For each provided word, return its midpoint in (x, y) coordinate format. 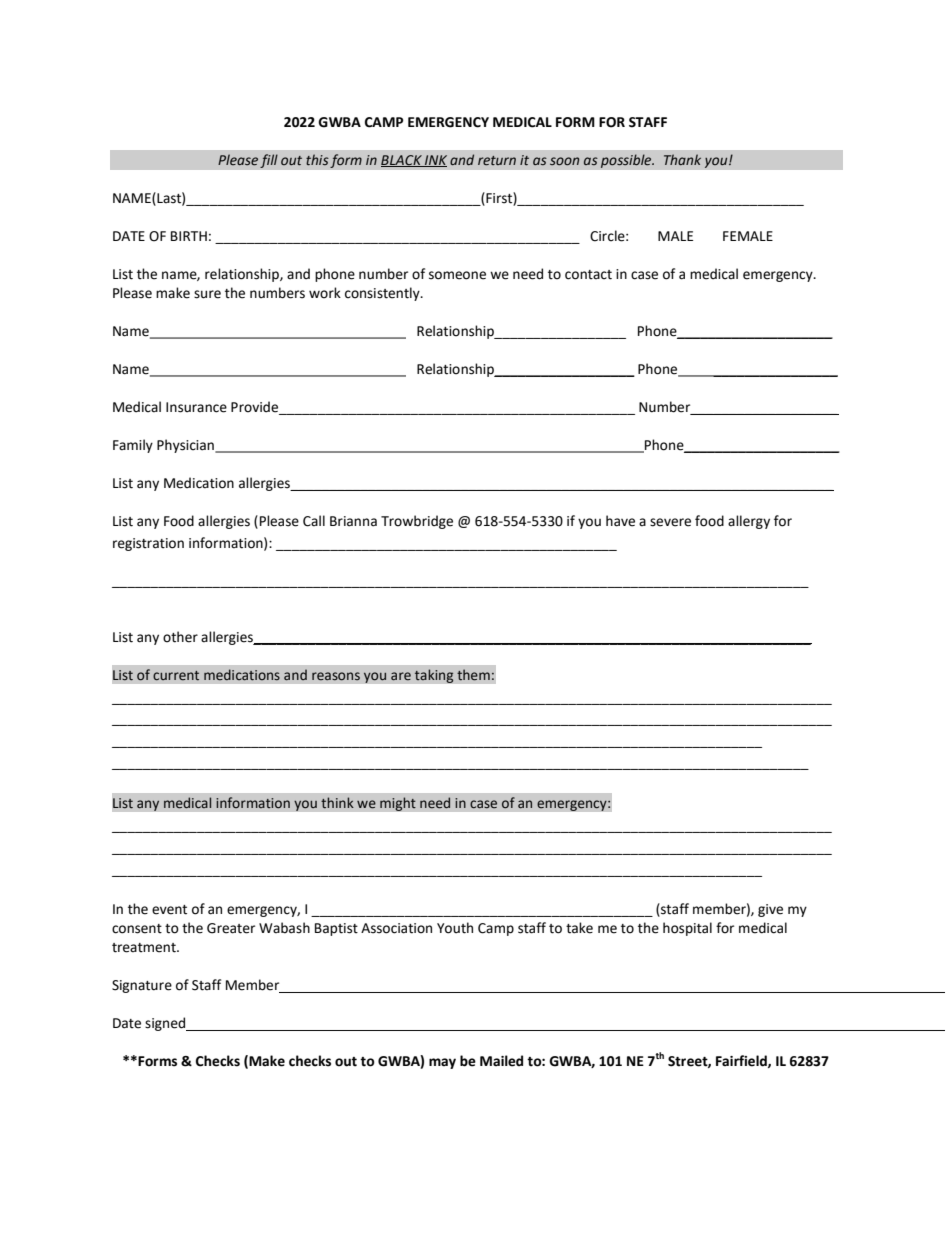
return (497, 161)
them (473, 675)
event (169, 910)
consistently (383, 294)
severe (670, 522)
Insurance (196, 407)
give (770, 910)
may (442, 1063)
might (398, 804)
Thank (682, 159)
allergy (749, 522)
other (180, 637)
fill (269, 161)
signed (166, 1024)
